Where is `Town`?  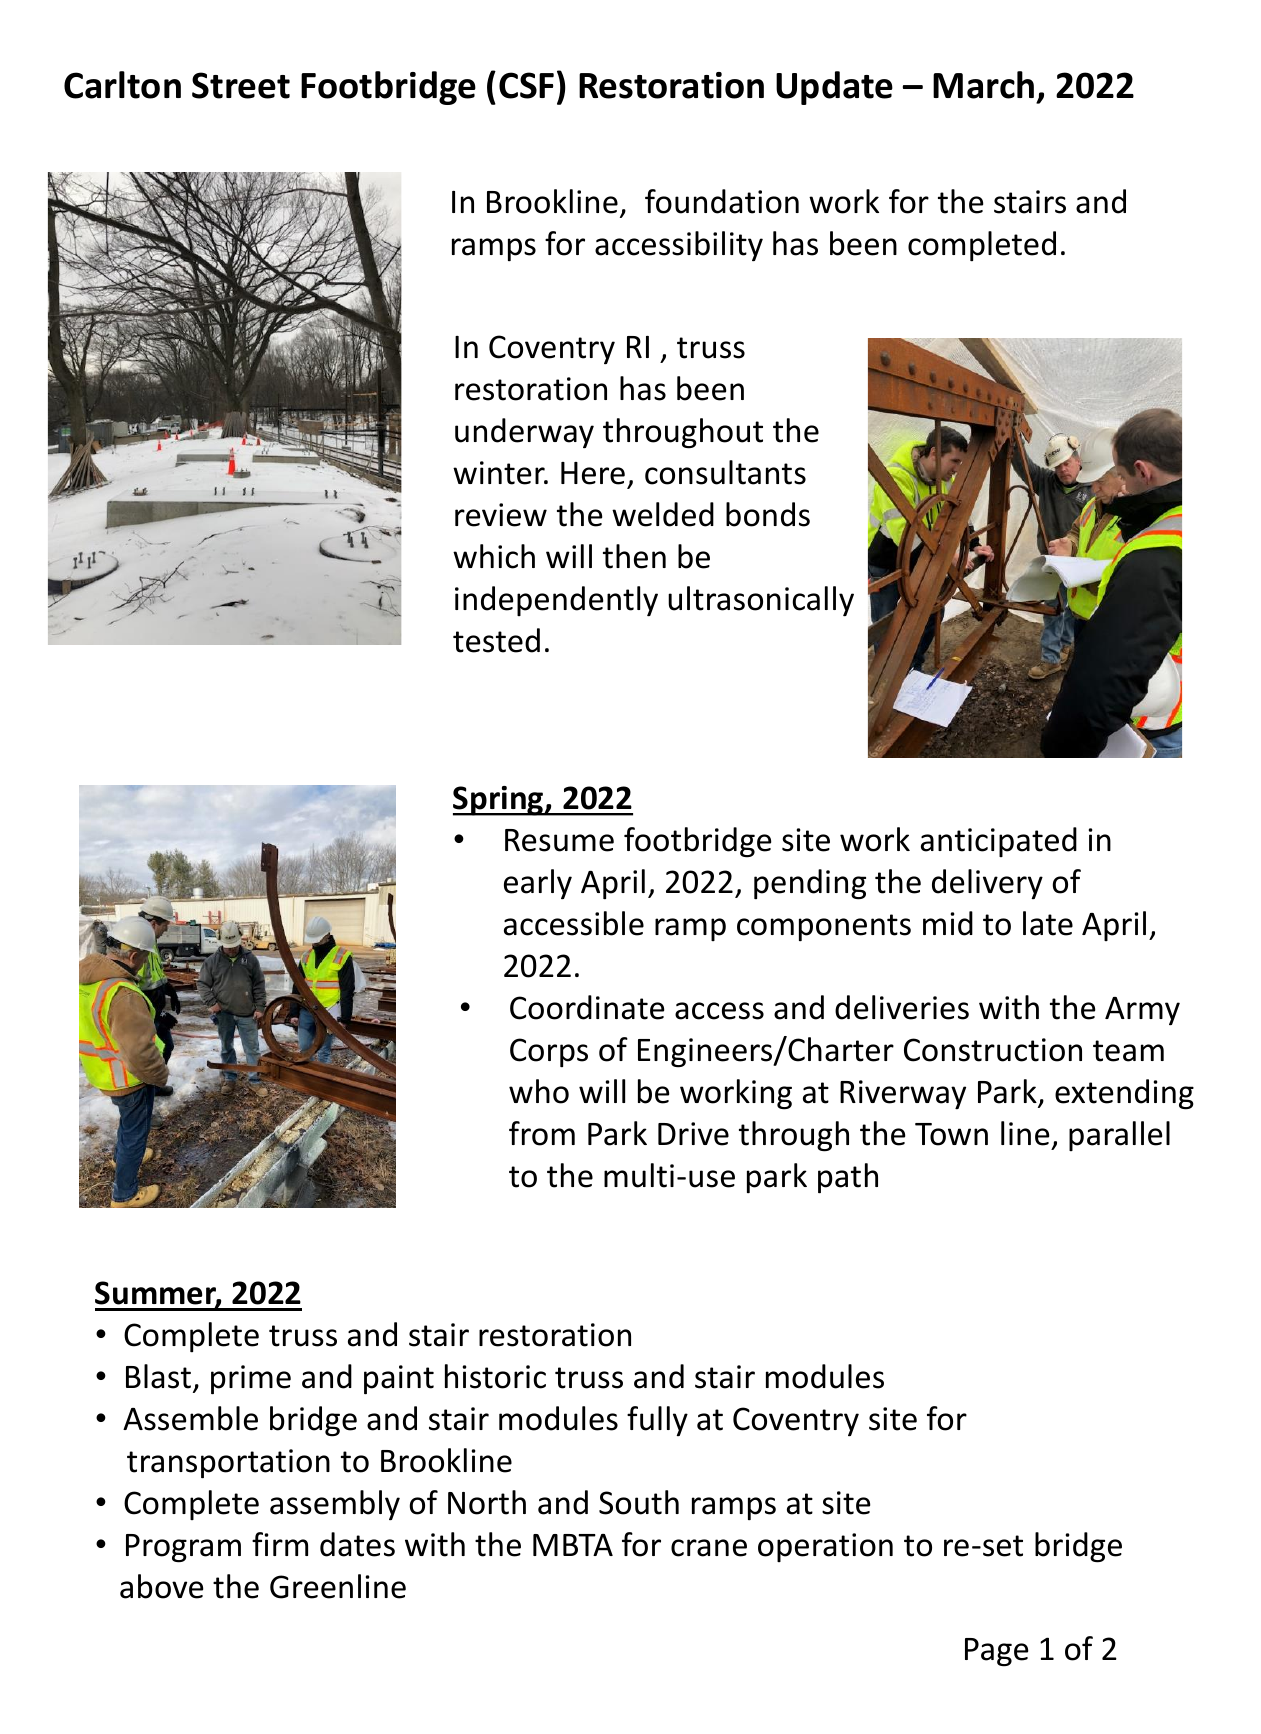
Town is located at coordinates (951, 1134).
